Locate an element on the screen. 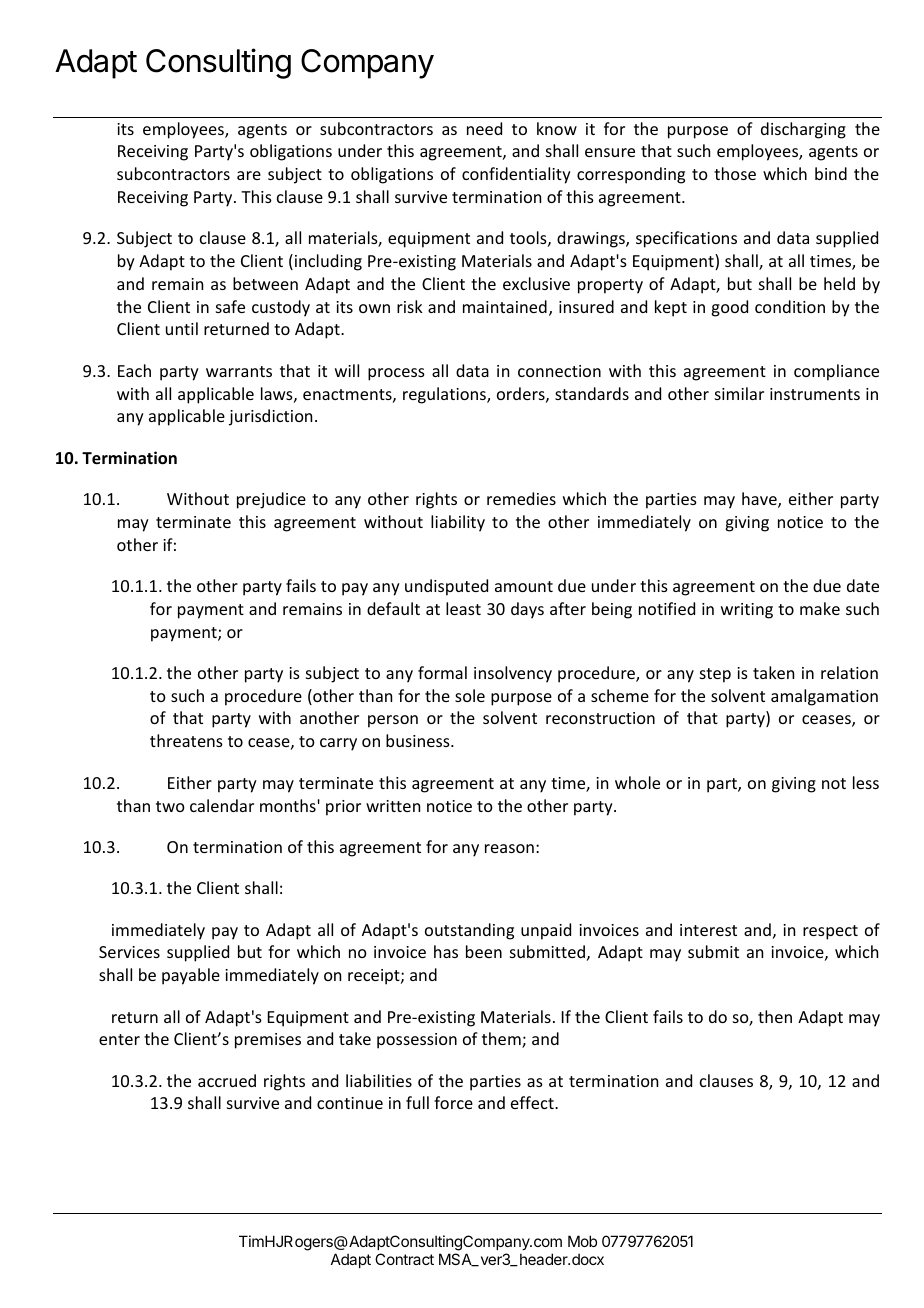 The height and width of the screenshot is (1308, 924). payable is located at coordinates (191, 976).
